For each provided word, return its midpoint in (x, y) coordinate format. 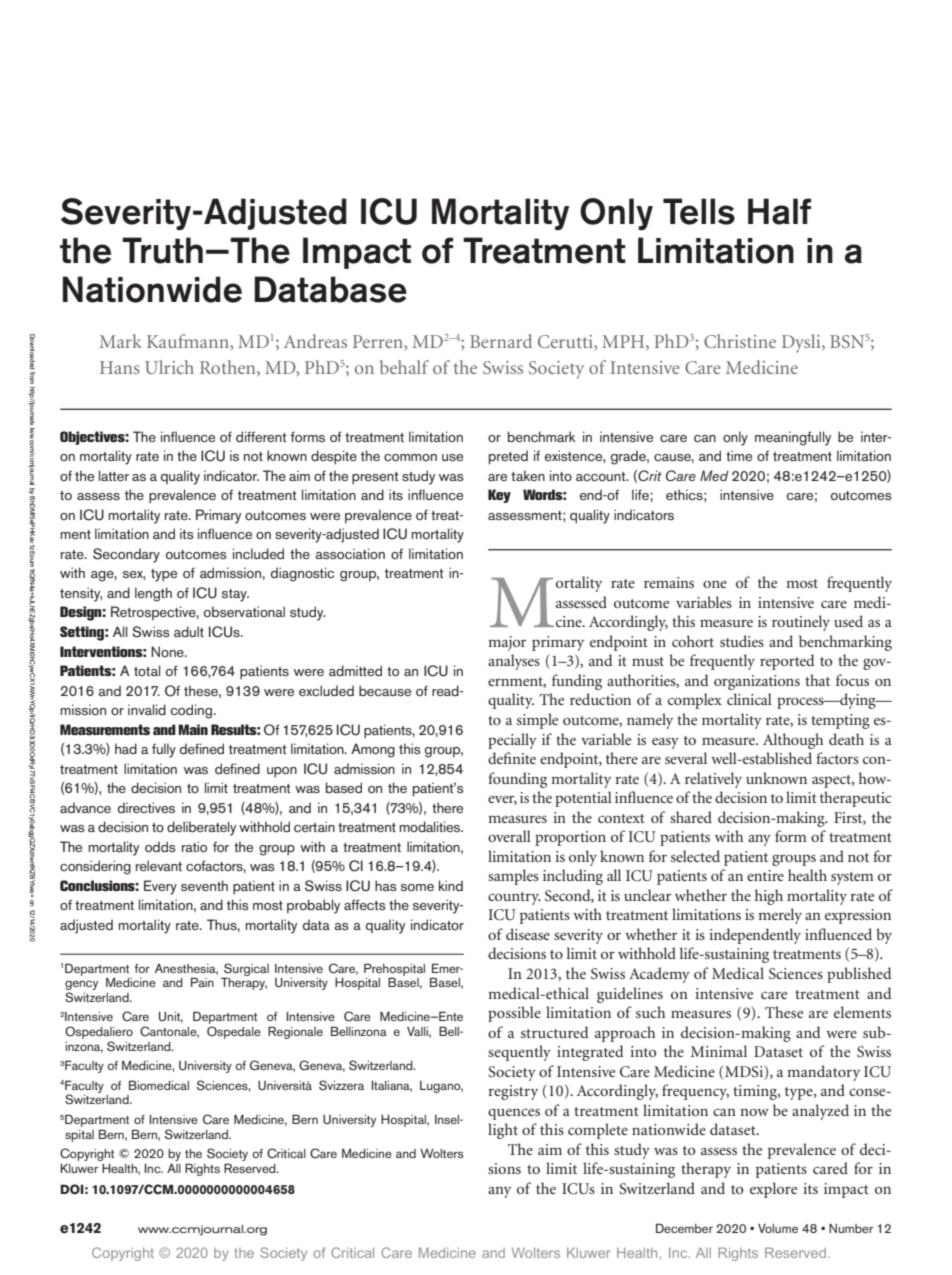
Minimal (719, 1051)
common (410, 457)
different (261, 436)
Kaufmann (189, 341)
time (739, 455)
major (507, 643)
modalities (431, 826)
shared (691, 817)
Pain (202, 982)
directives (146, 807)
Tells (699, 211)
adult (189, 631)
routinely (801, 623)
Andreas (315, 341)
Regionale (295, 1032)
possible (514, 1014)
